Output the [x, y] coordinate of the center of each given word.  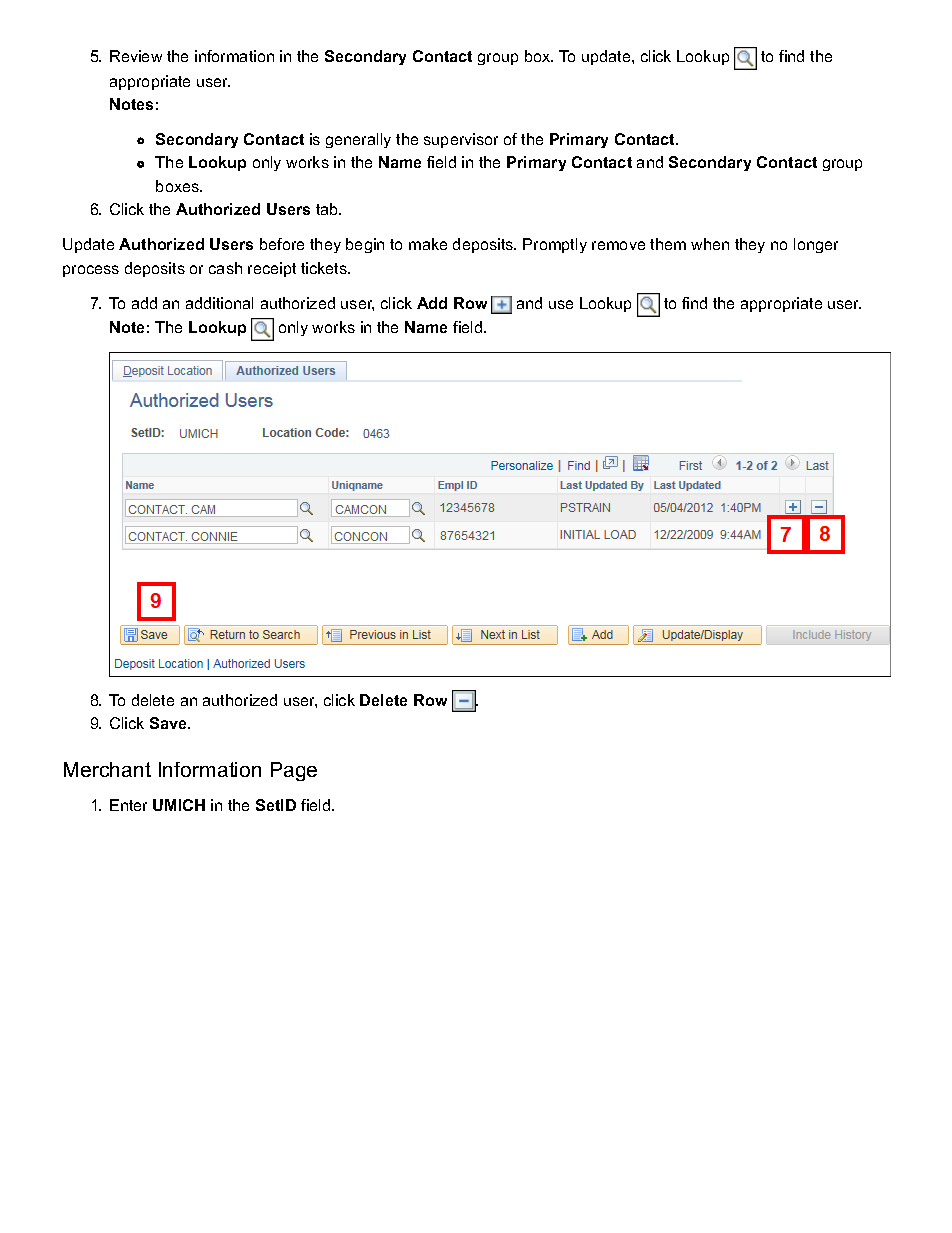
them [668, 244]
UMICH [179, 805]
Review [136, 56]
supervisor [461, 140]
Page [294, 771]
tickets [325, 268]
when [710, 244]
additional [219, 303]
